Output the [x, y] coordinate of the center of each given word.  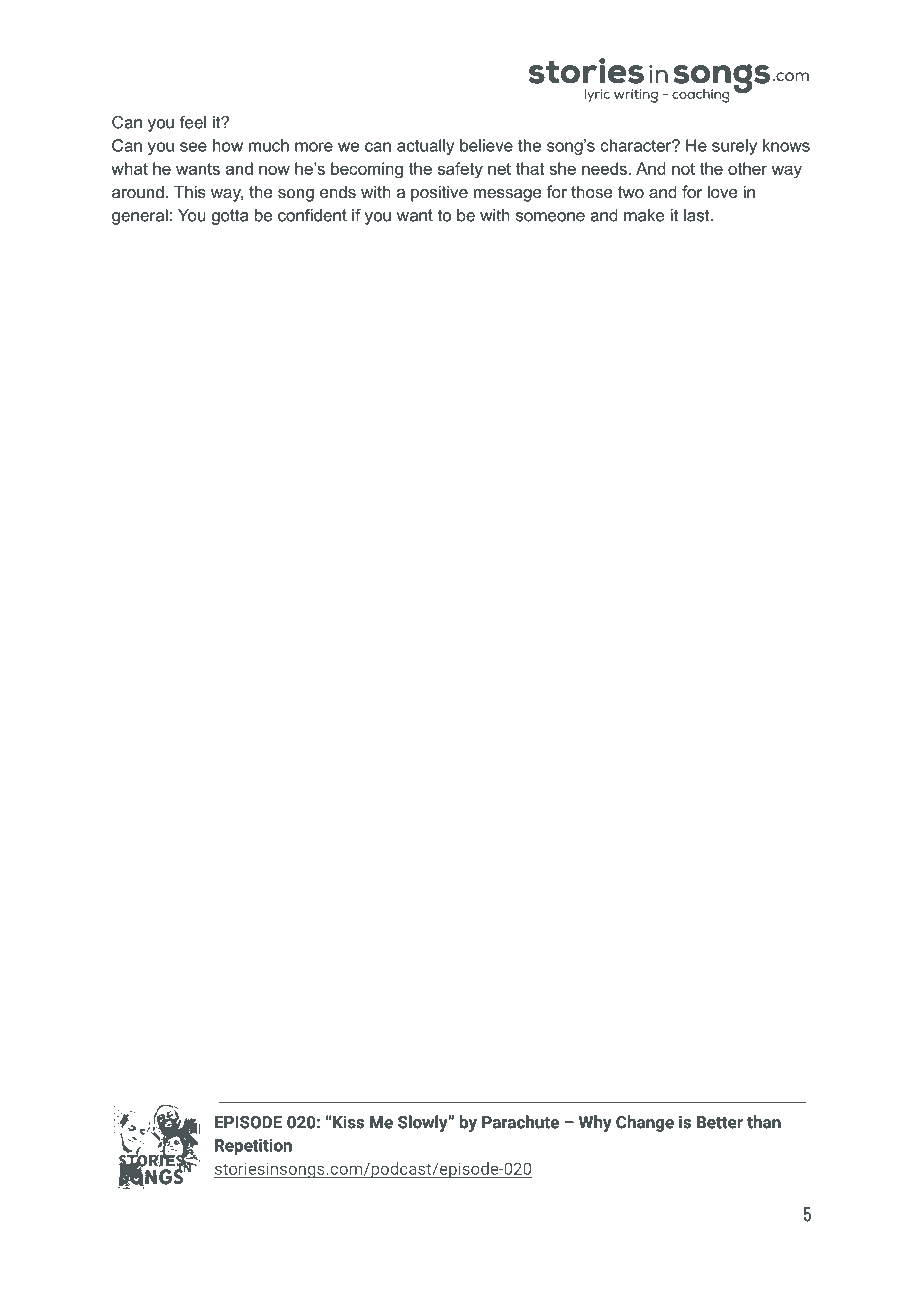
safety [460, 170]
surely [734, 147]
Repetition [253, 1147]
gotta [230, 217]
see [193, 147]
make [644, 215]
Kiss [348, 1122]
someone [550, 217]
